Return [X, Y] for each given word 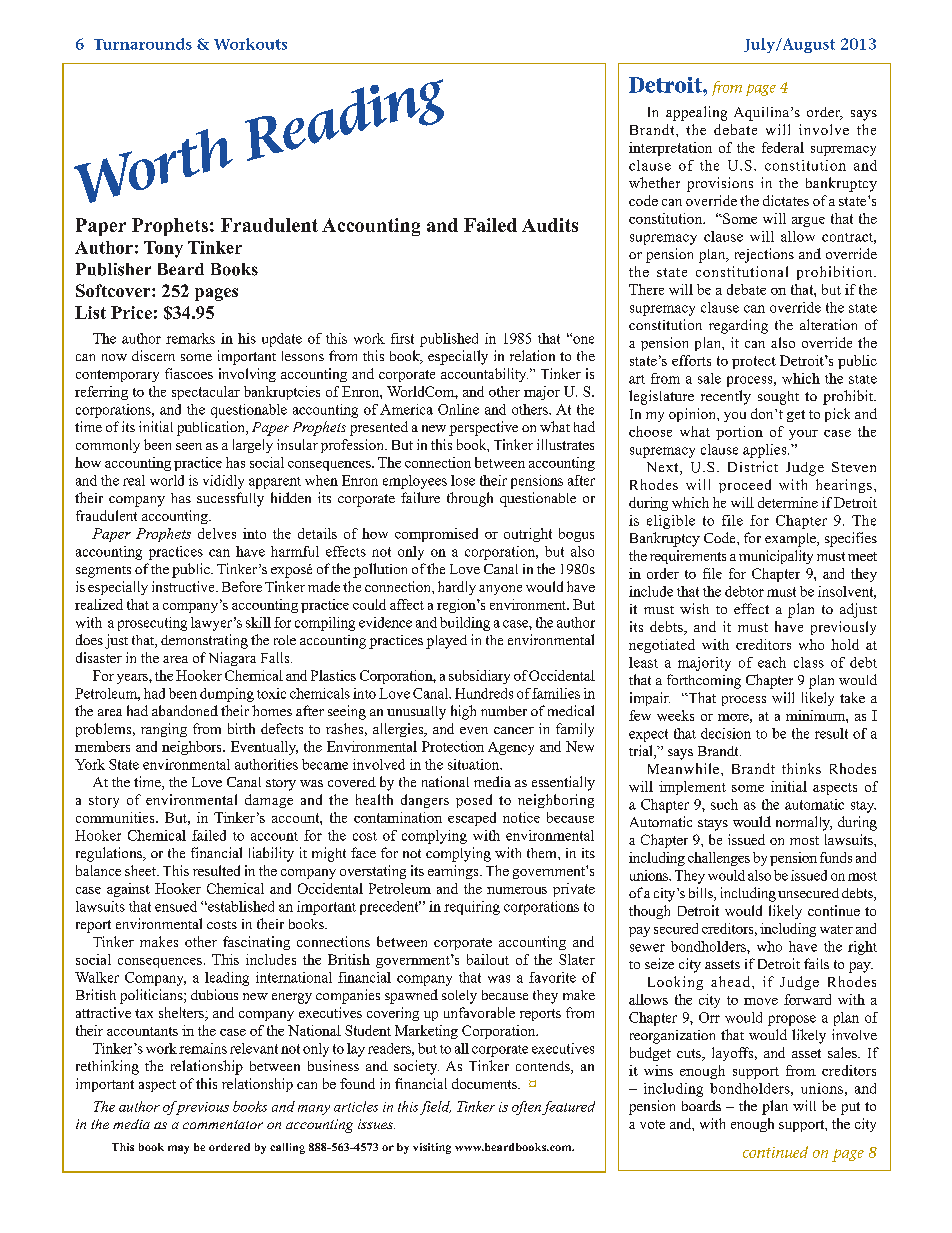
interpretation [670, 149]
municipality [776, 557]
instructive [184, 586]
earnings [454, 872]
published [449, 340]
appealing [696, 113]
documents [485, 1083]
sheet [141, 870]
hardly [457, 588]
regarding [738, 326]
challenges [719, 859]
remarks [190, 338]
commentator [223, 1124]
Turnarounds [143, 44]
